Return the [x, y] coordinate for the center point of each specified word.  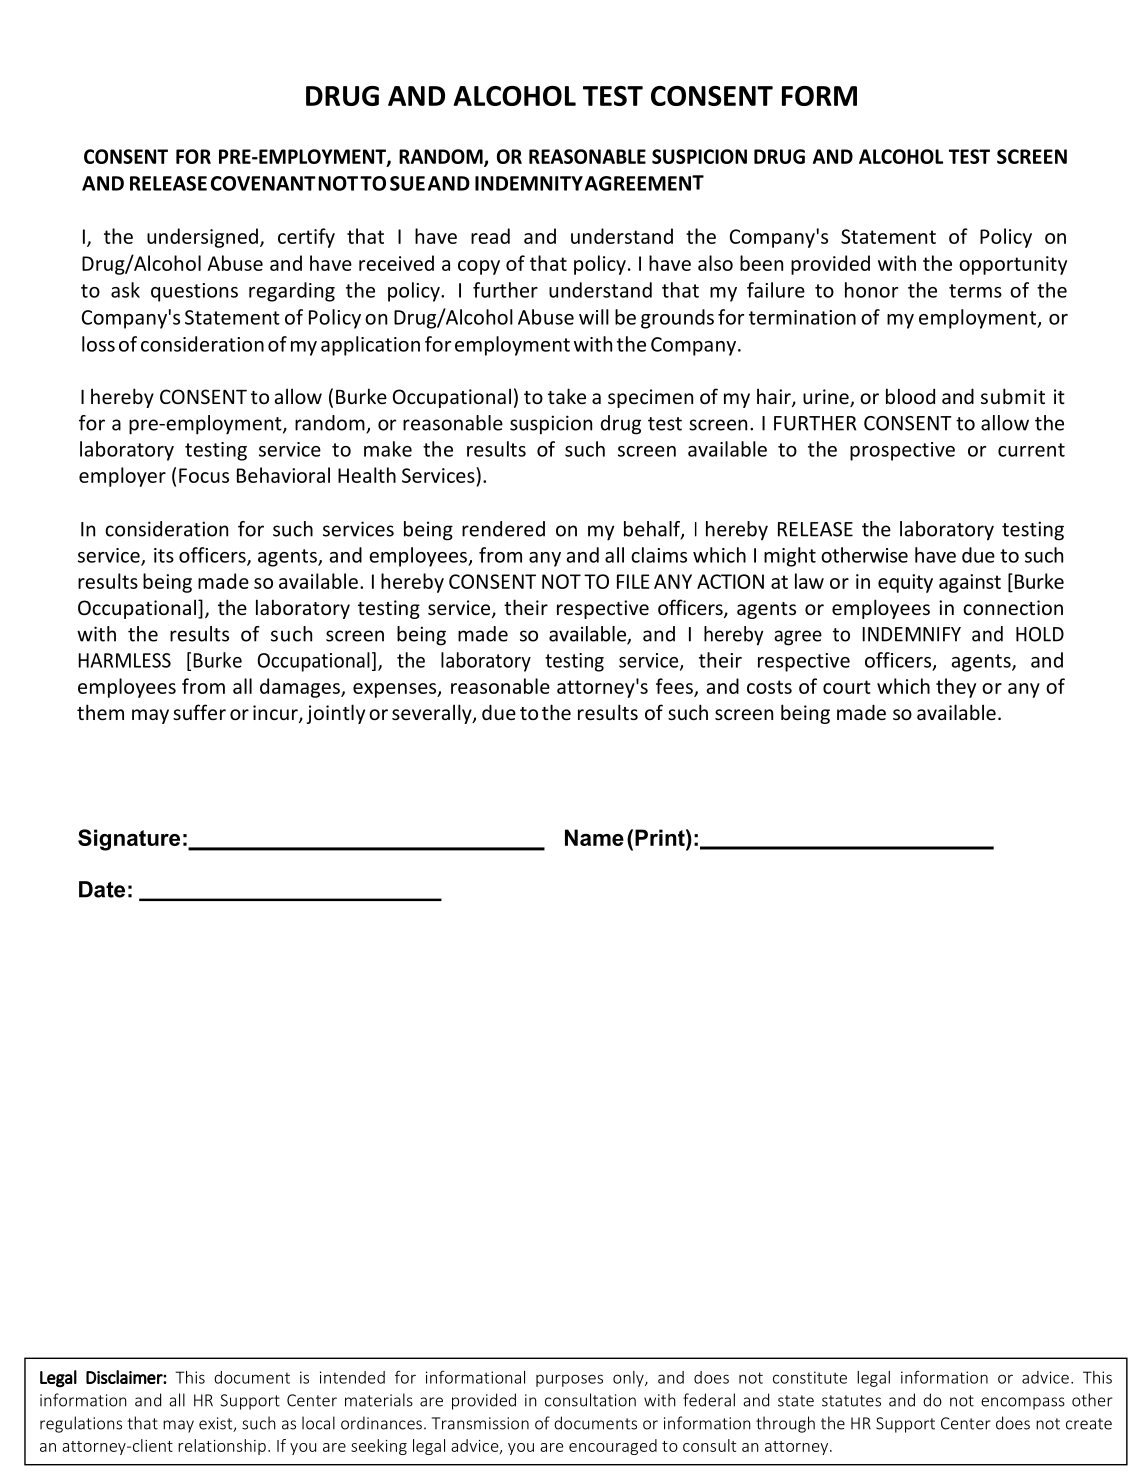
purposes [569, 1380]
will [594, 317]
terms [975, 291]
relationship [222, 1447]
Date [102, 889]
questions [194, 292]
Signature [129, 840]
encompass [1023, 1403]
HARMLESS [124, 660]
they [956, 688]
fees [675, 687]
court [847, 687]
